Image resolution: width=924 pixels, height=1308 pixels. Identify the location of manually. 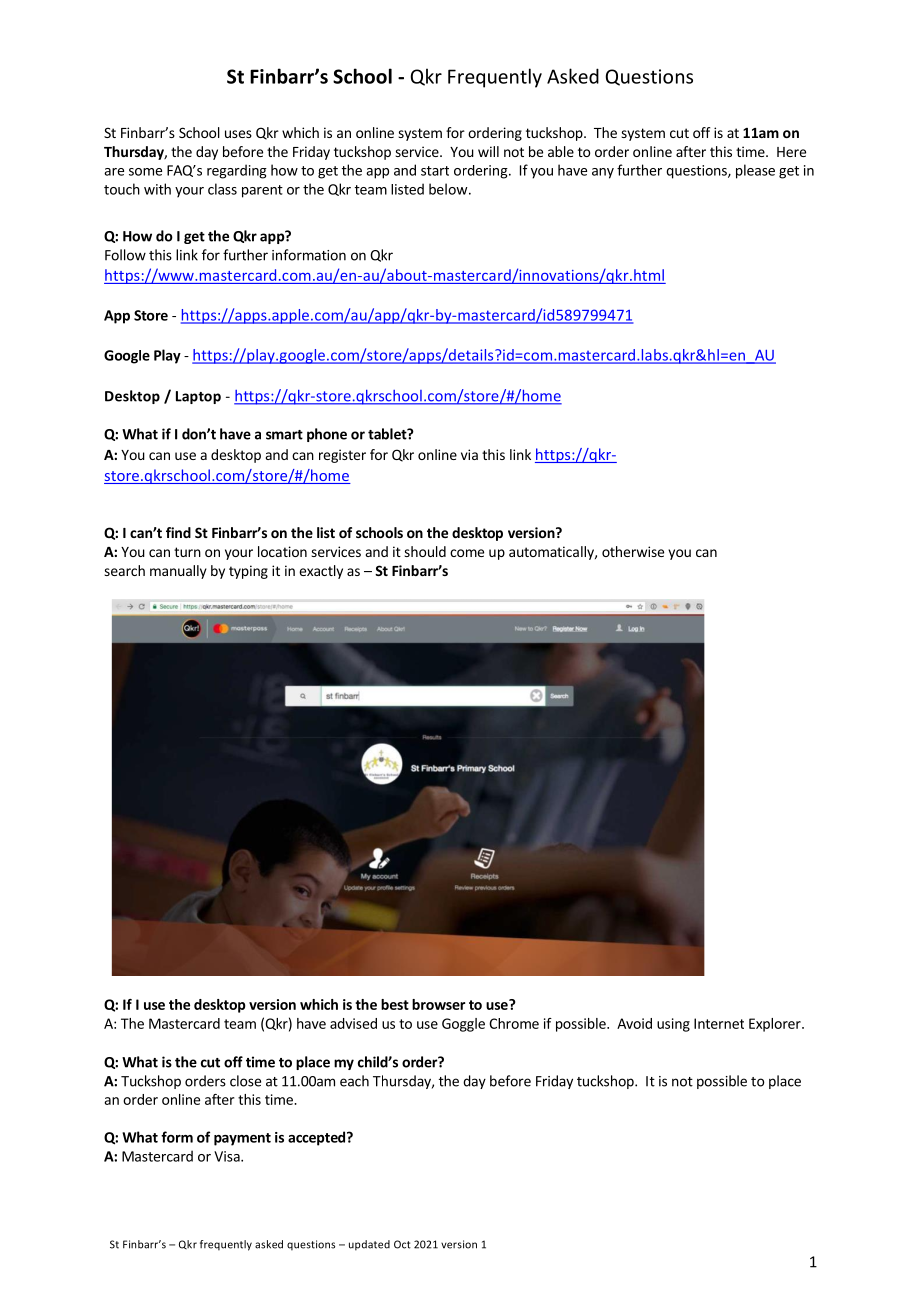
(178, 572).
